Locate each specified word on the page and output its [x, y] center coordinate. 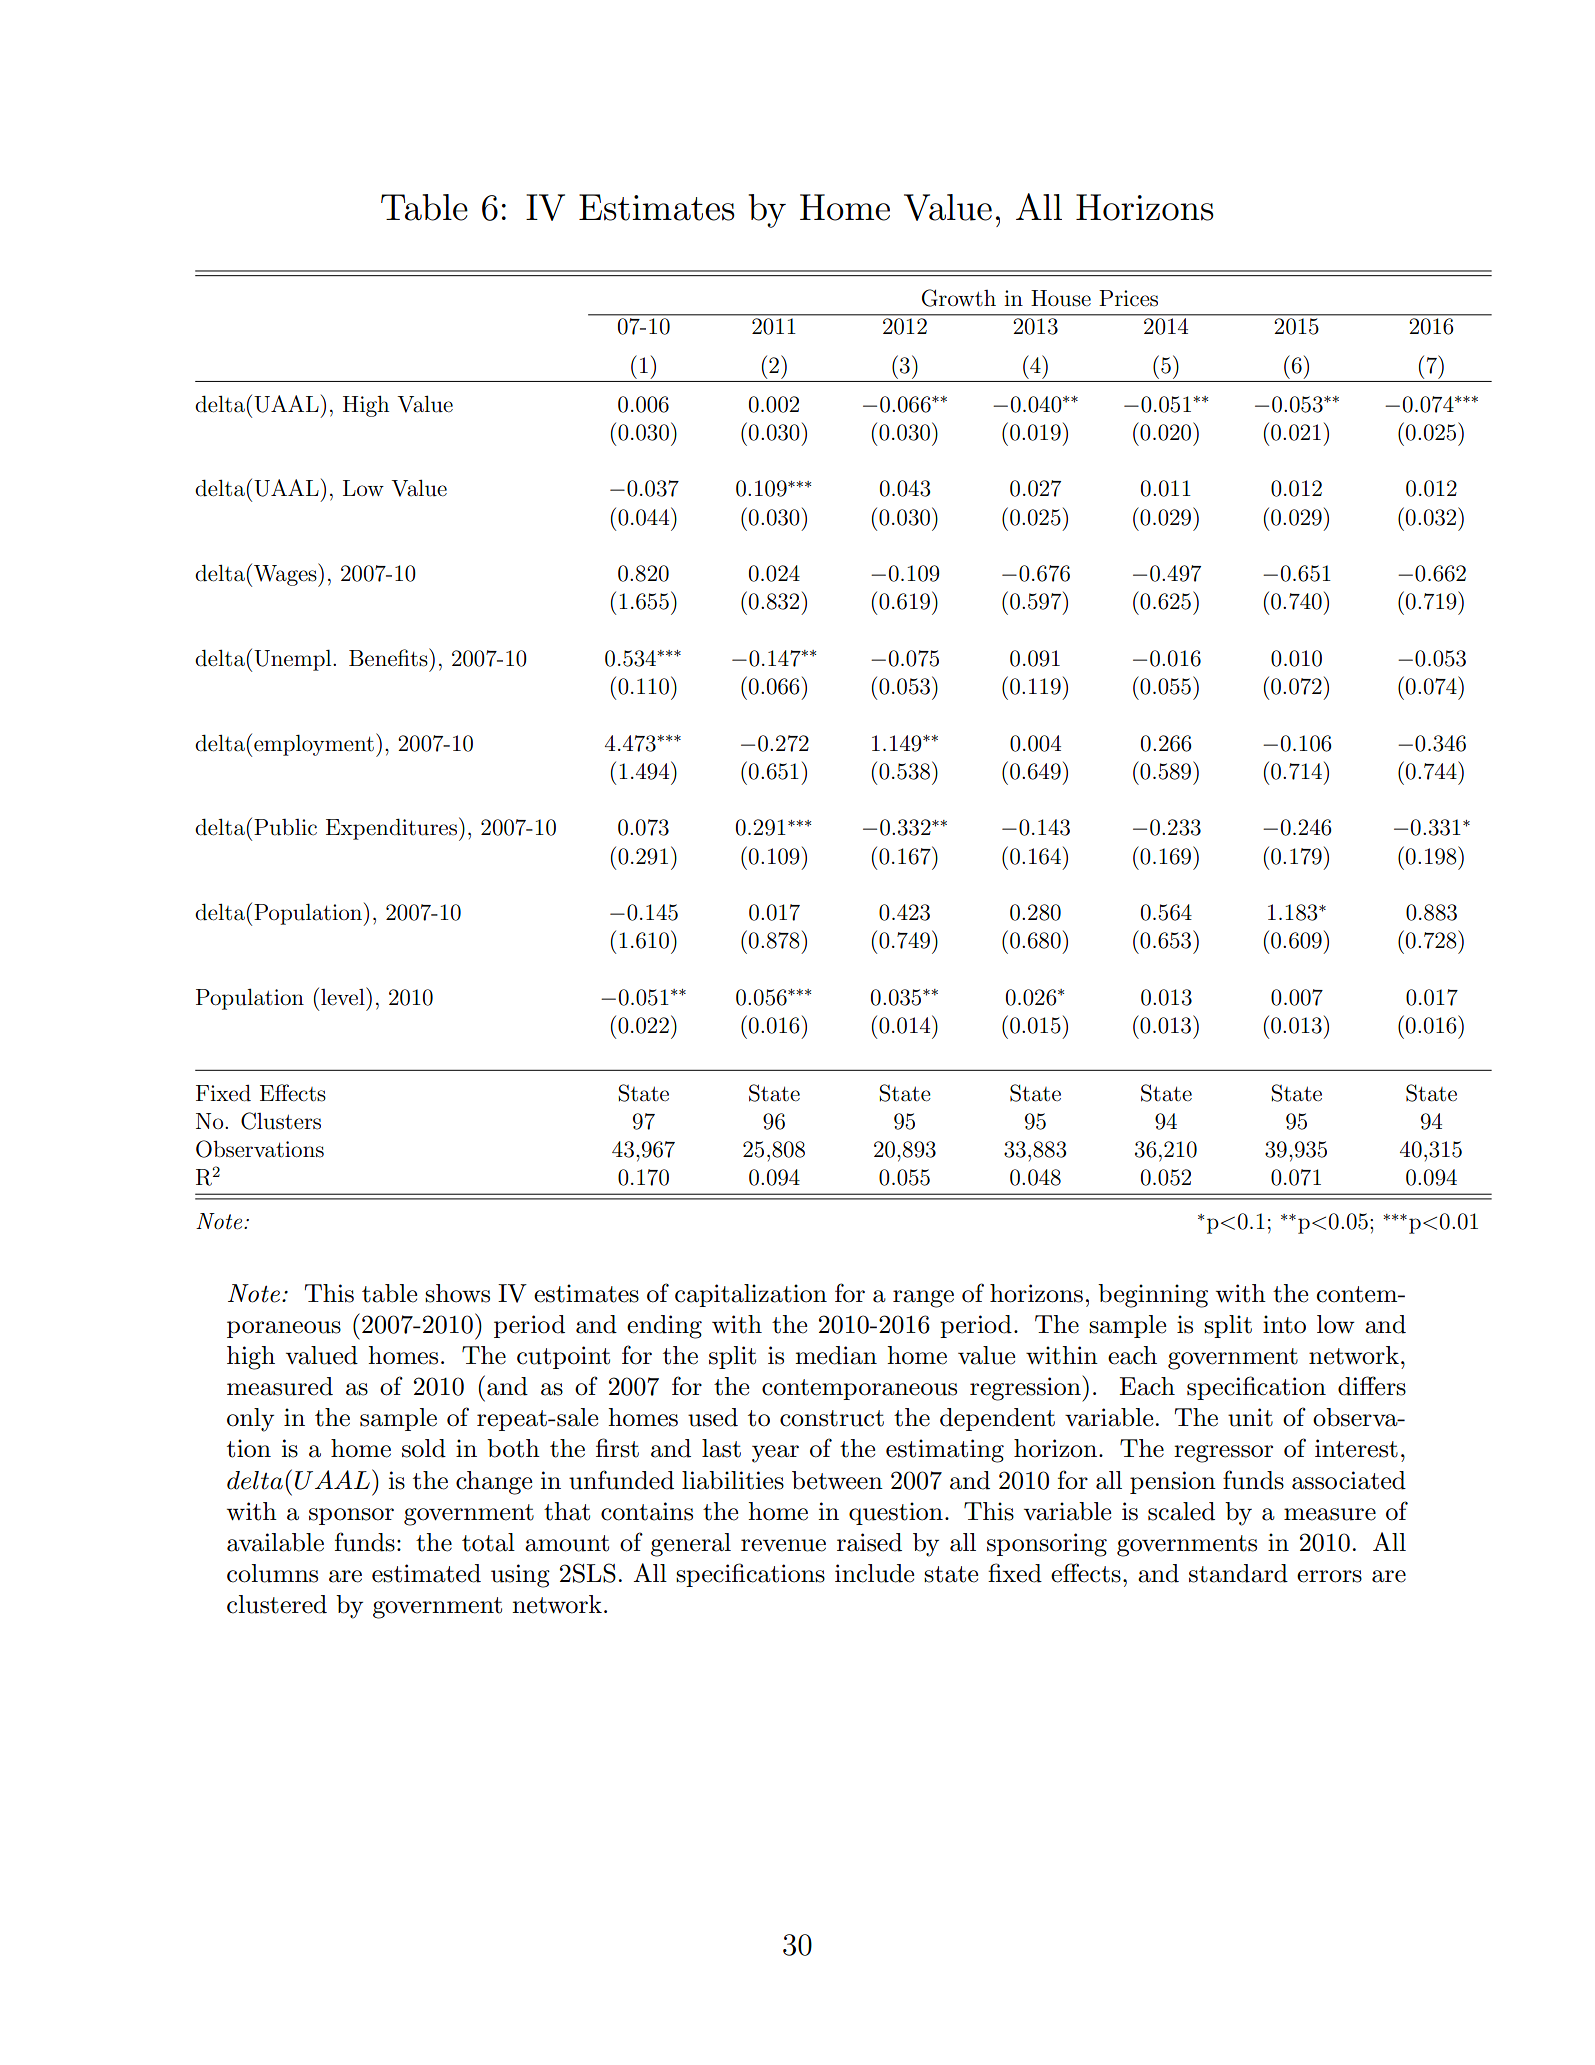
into [1284, 1324]
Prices [1128, 298]
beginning [1153, 1296]
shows [457, 1293]
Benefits [389, 657]
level [344, 996]
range [923, 1299]
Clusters [281, 1121]
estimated [426, 1573]
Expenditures [391, 829]
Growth [959, 298]
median [836, 1355]
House [1061, 298]
